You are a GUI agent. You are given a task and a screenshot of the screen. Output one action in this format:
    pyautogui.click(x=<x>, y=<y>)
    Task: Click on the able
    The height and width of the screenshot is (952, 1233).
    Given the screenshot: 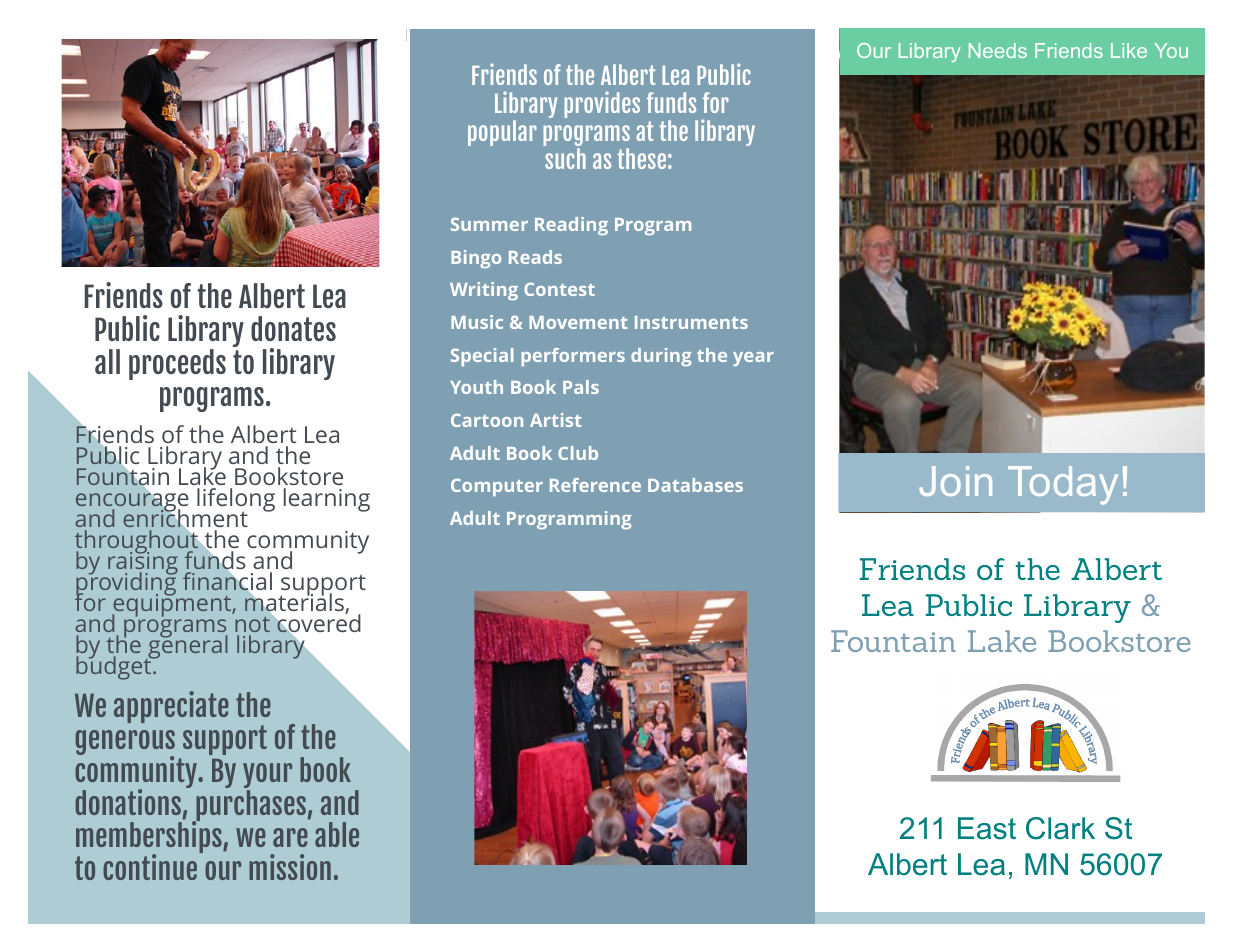 What is the action you would take?
    pyautogui.click(x=337, y=834)
